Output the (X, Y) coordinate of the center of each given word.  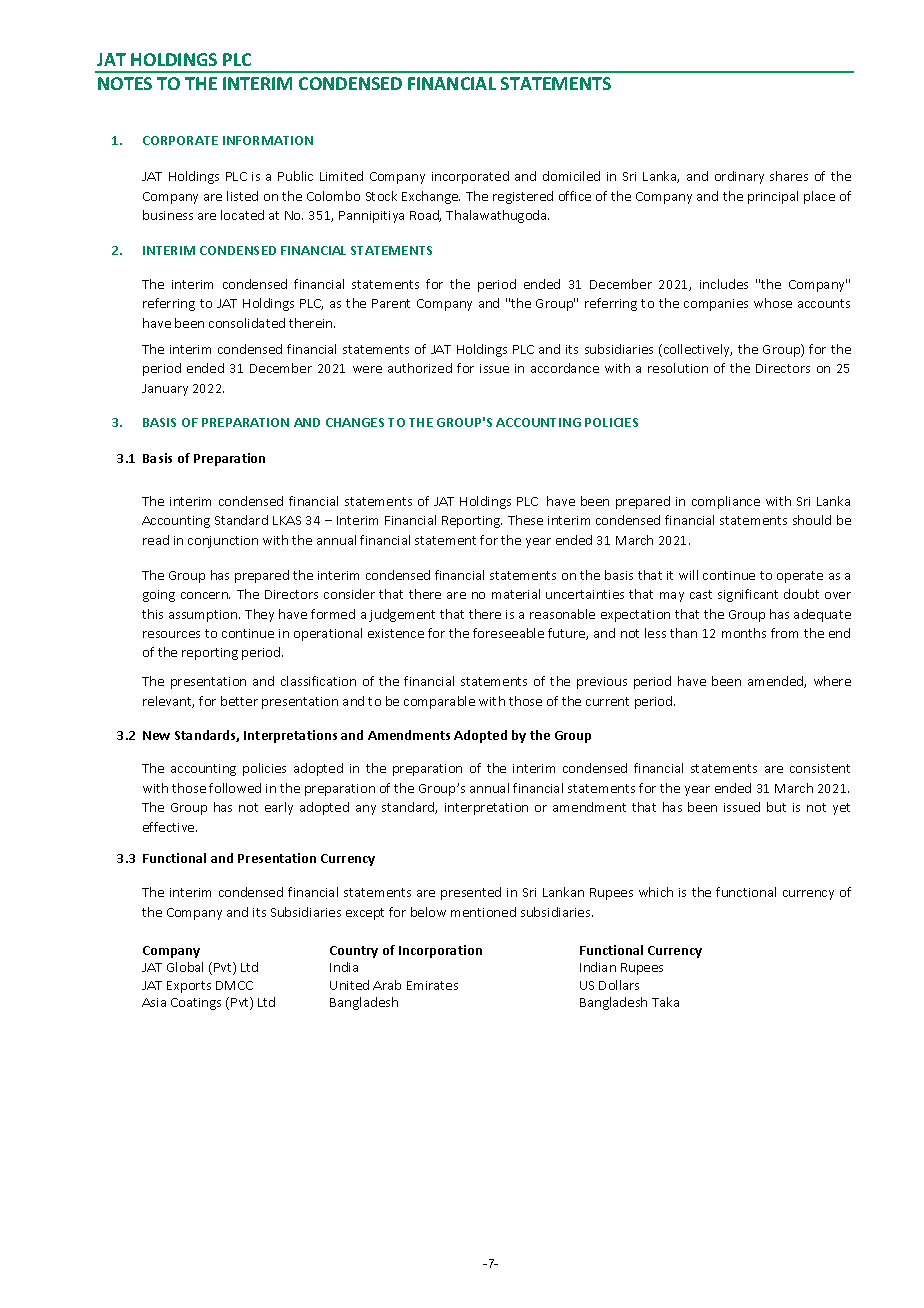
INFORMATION (268, 140)
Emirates (432, 985)
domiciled (571, 176)
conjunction (223, 542)
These (525, 520)
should (812, 520)
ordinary (739, 177)
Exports (189, 987)
